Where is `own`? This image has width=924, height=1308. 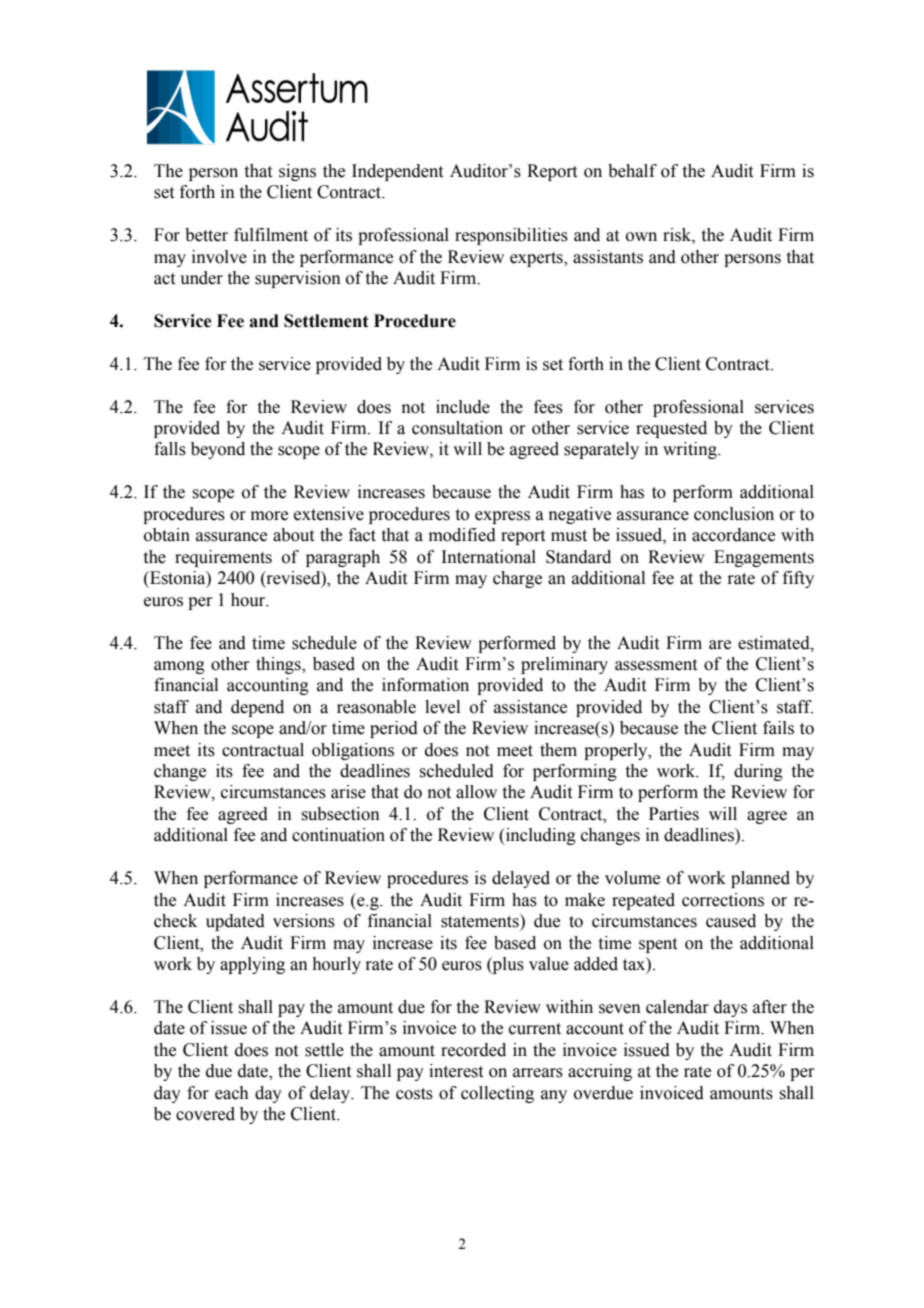 own is located at coordinates (641, 237).
